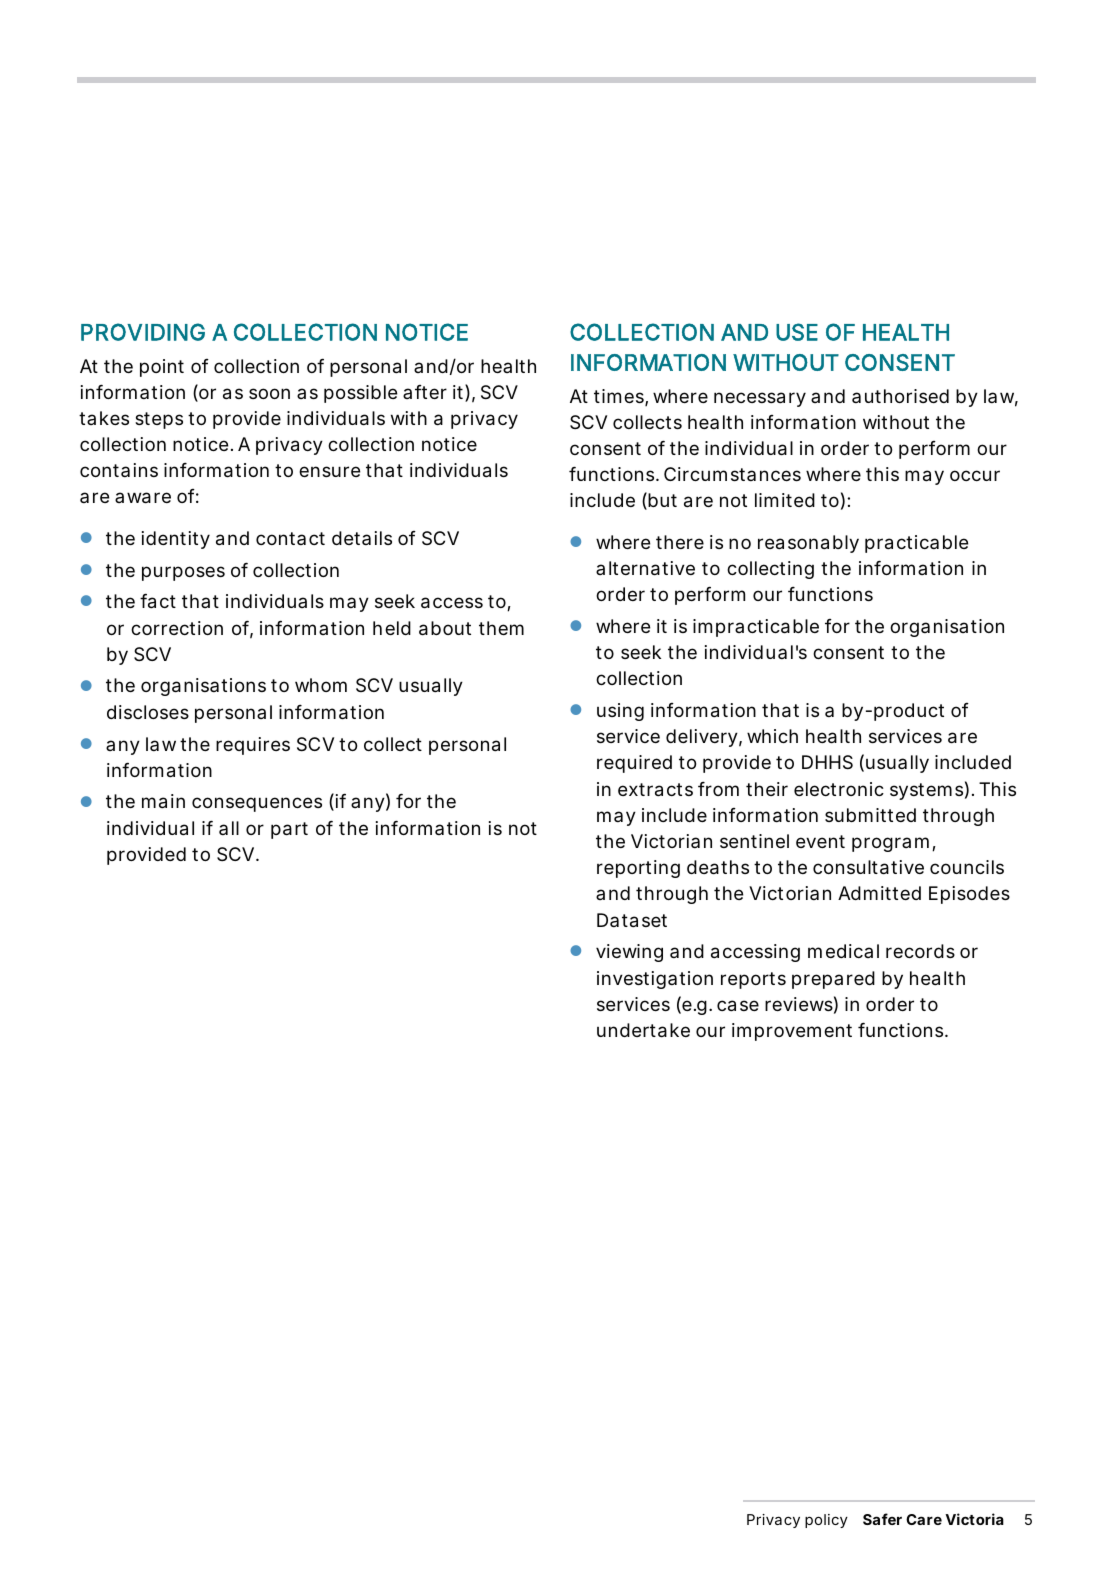 The width and height of the screenshot is (1112, 1573). What do you see at coordinates (738, 1006) in the screenshot?
I see `case` at bounding box center [738, 1006].
